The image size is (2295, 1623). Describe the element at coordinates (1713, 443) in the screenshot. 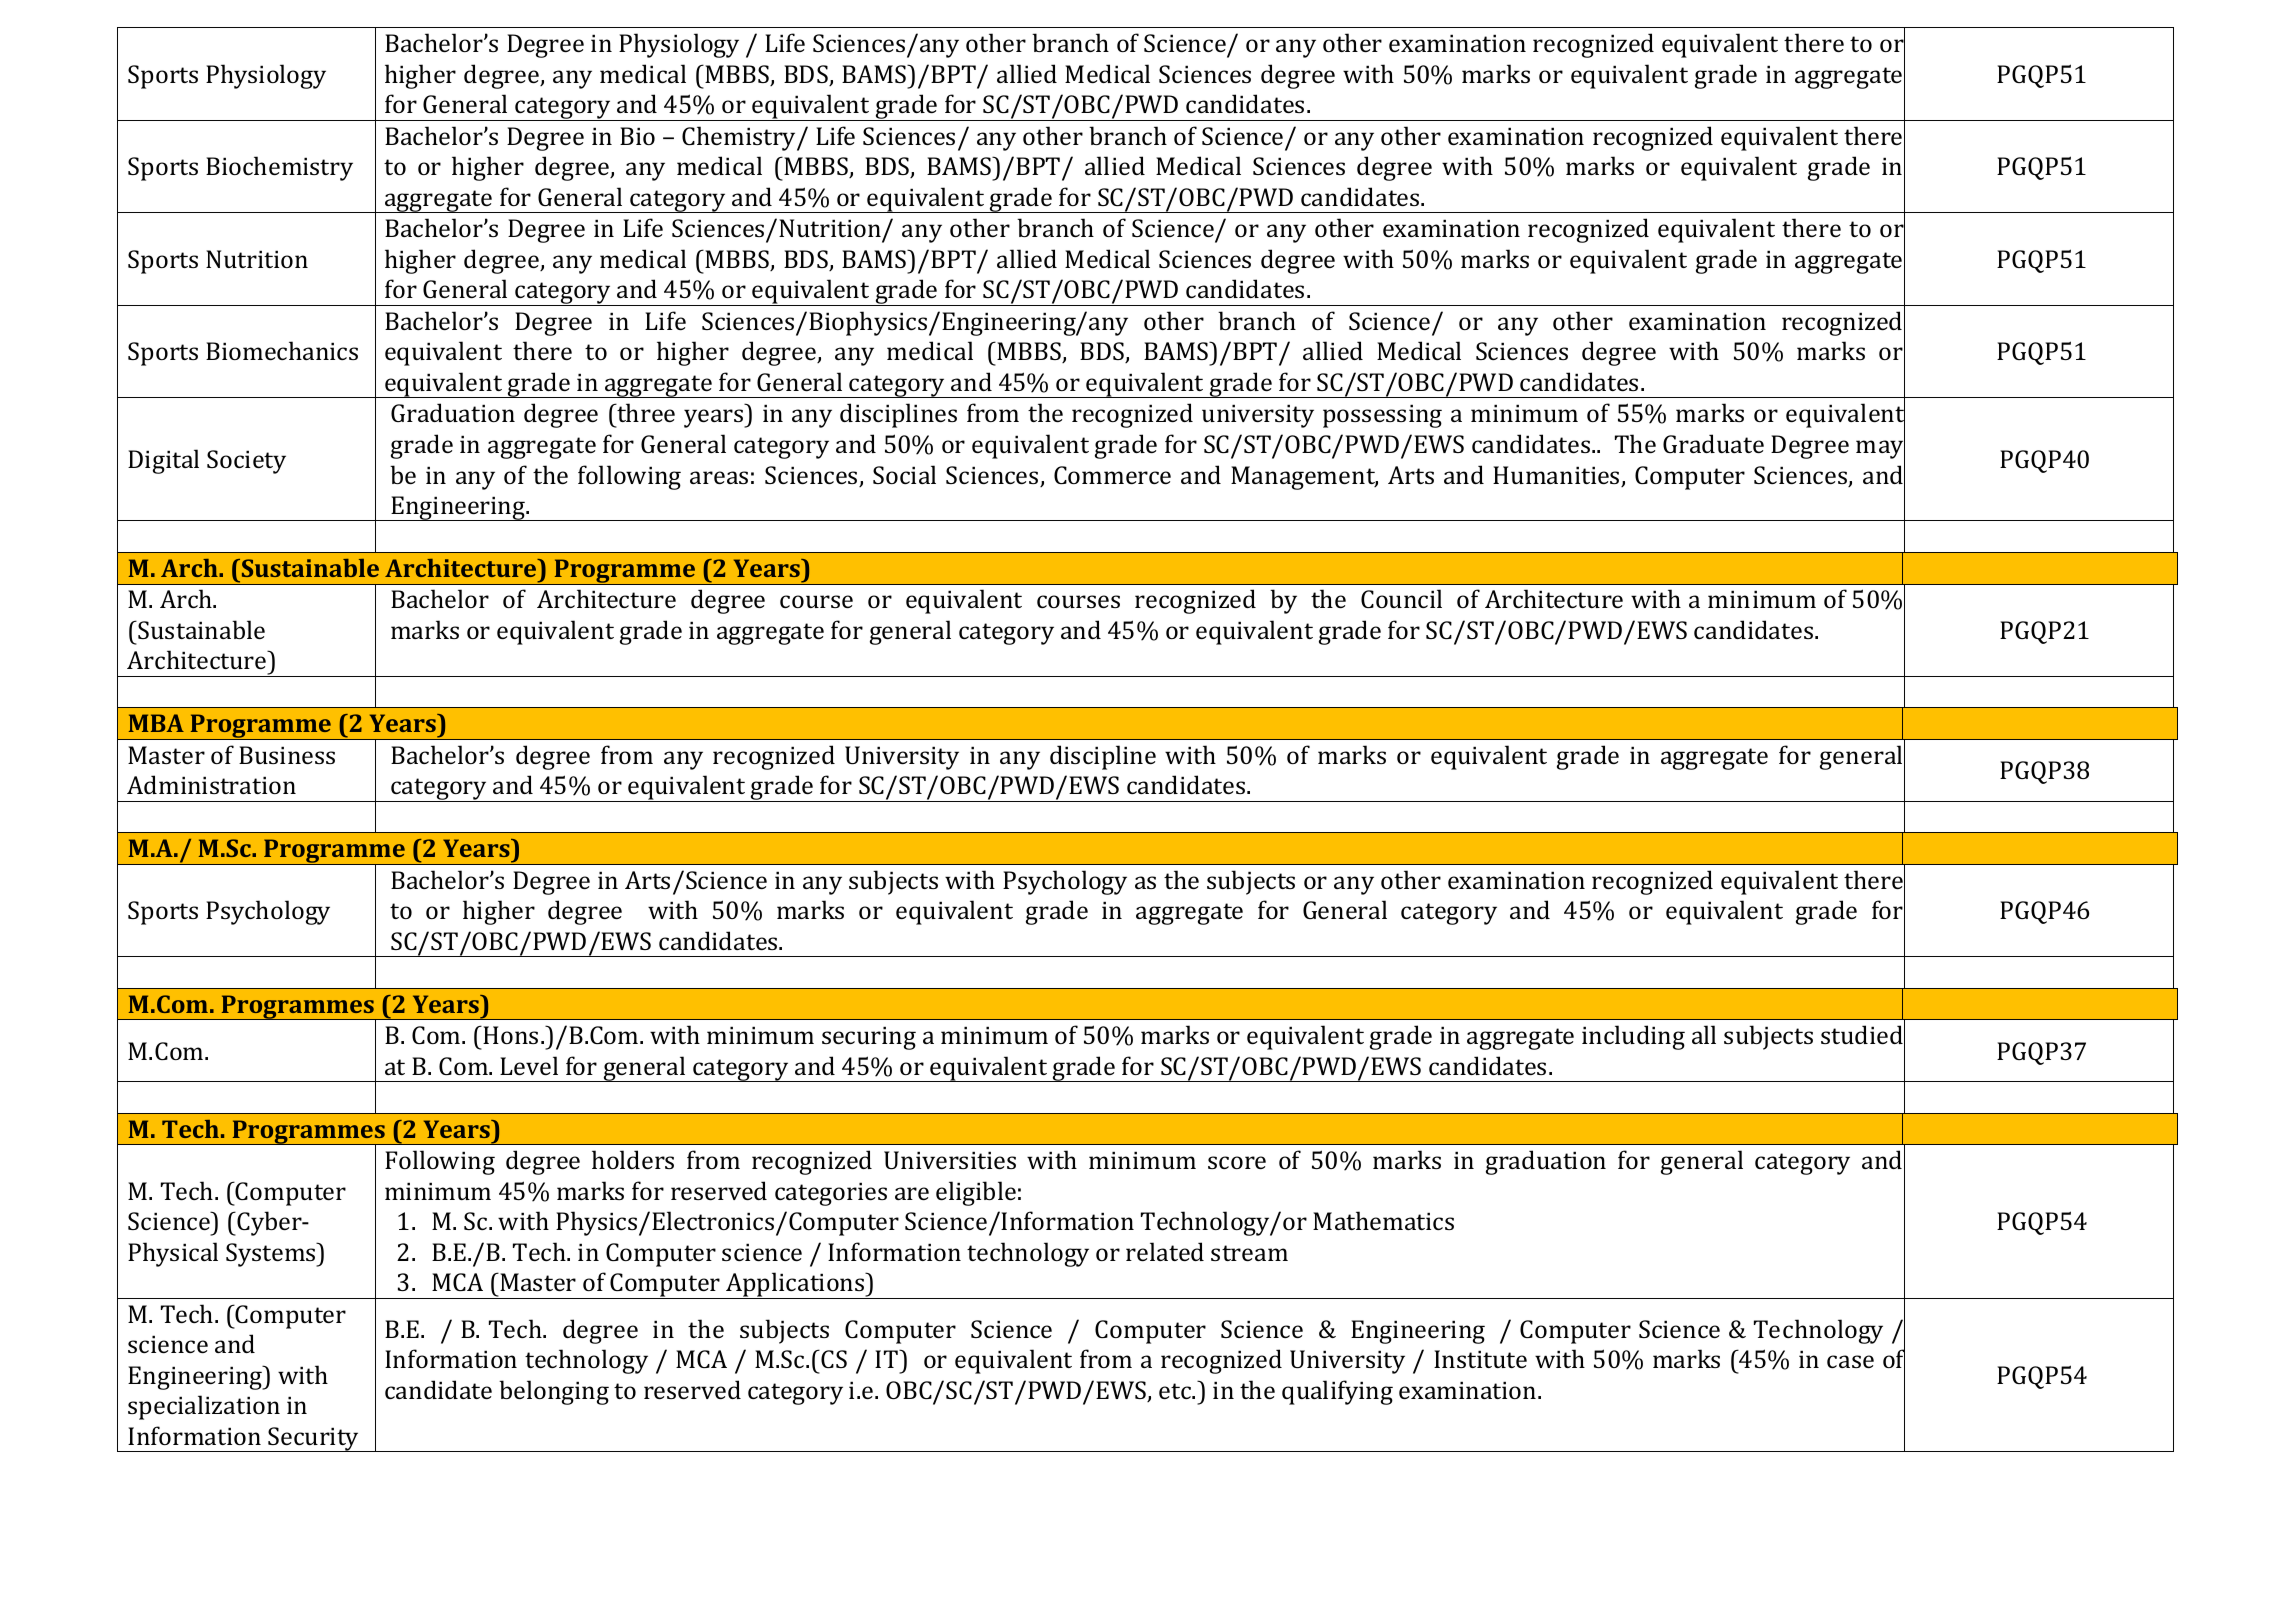

I see `Graduate` at that location.
